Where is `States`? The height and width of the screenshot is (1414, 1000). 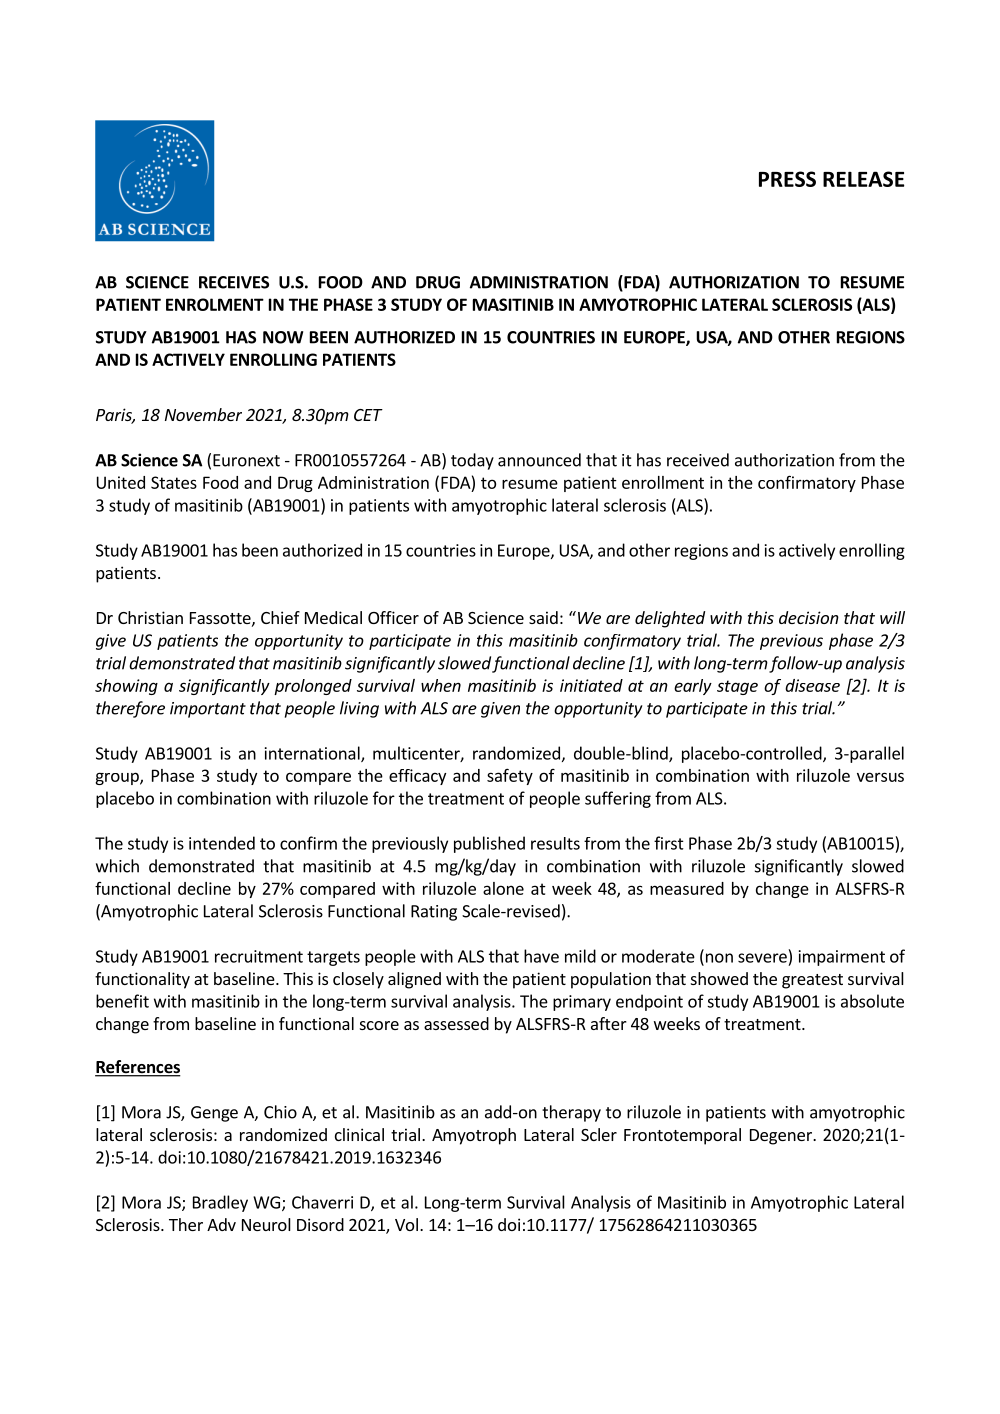
States is located at coordinates (174, 482).
